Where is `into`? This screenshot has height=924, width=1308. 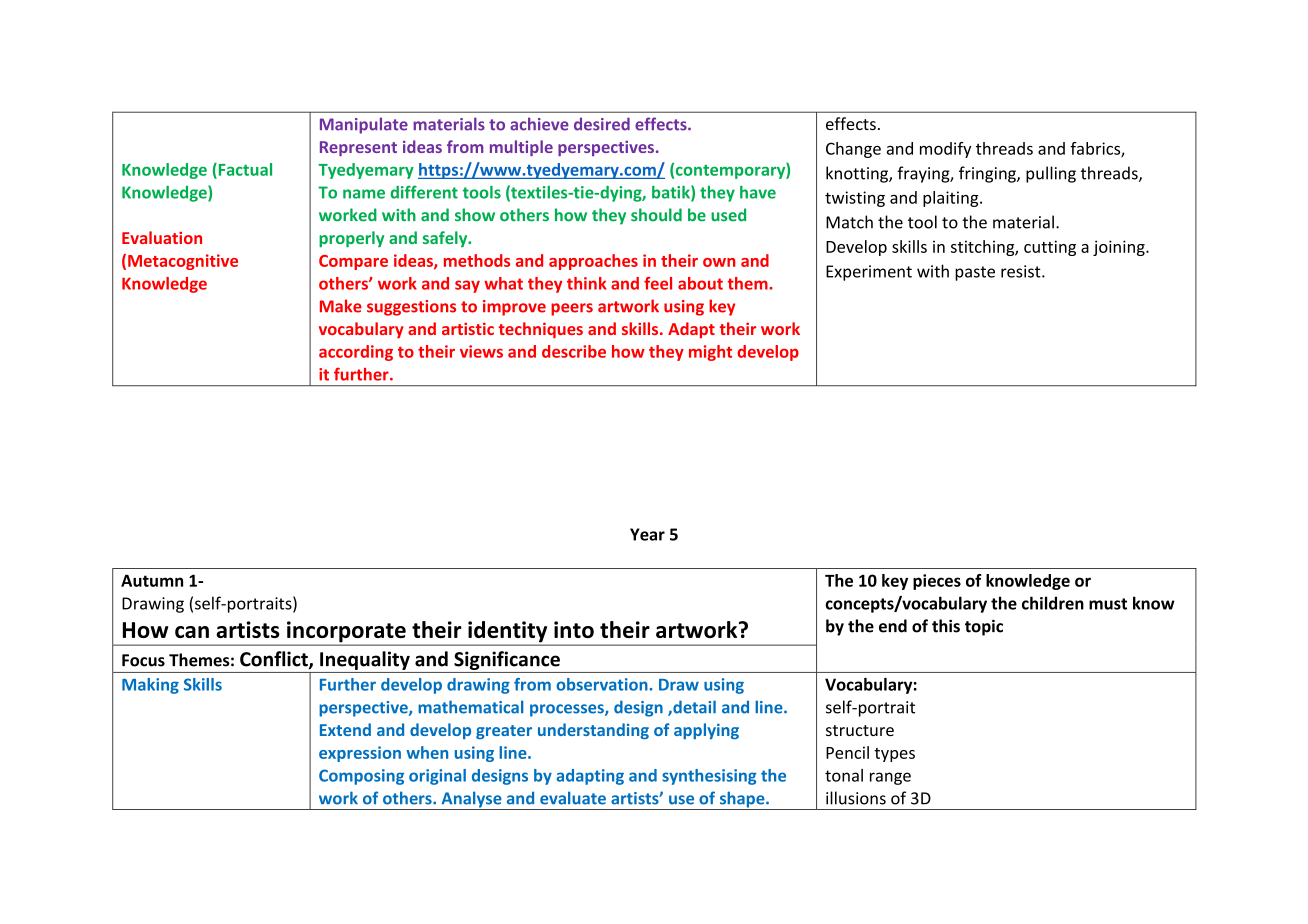 into is located at coordinates (574, 629).
